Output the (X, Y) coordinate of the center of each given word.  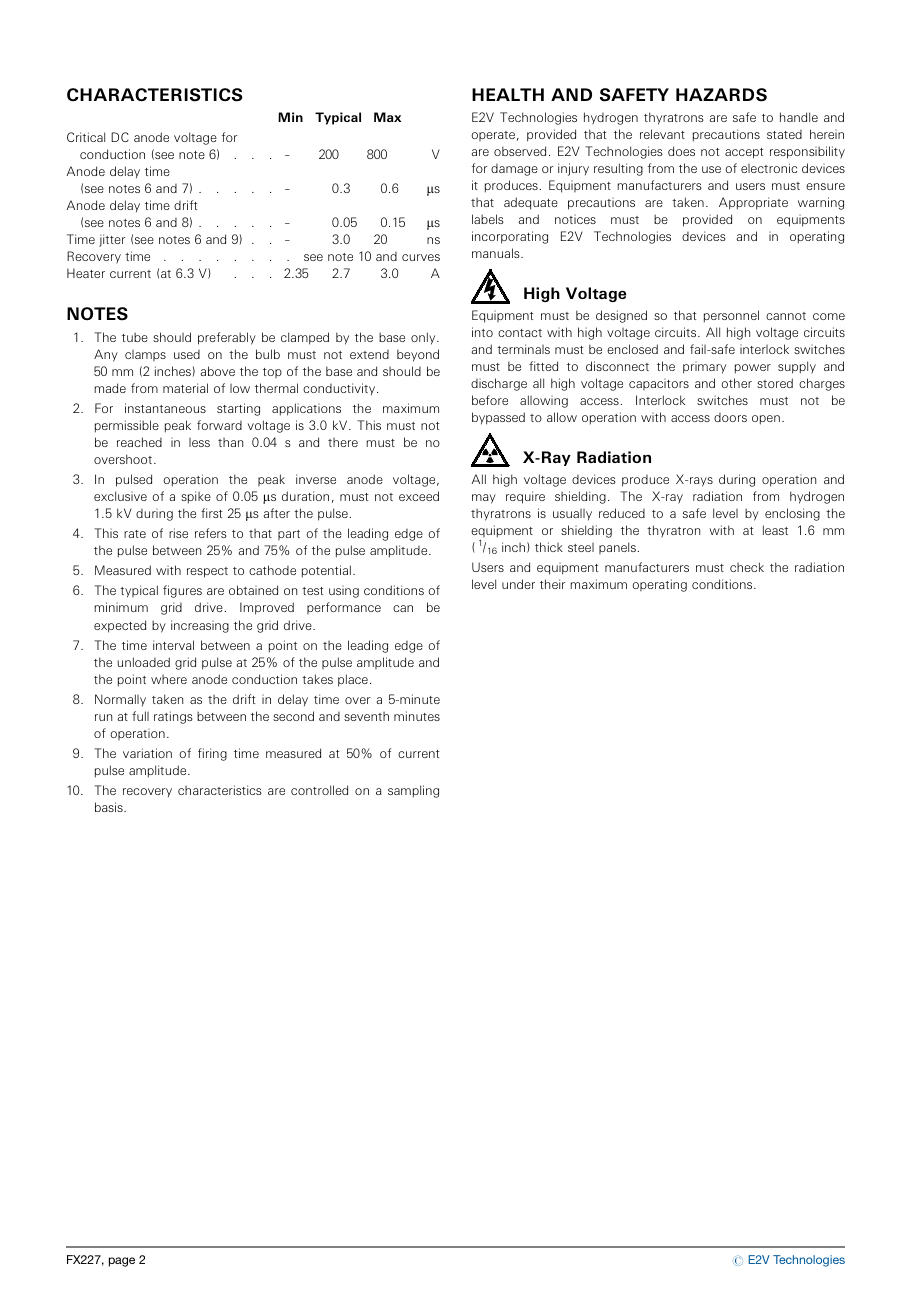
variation (147, 753)
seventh (366, 716)
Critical (86, 137)
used (187, 354)
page (122, 1262)
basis (110, 807)
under (518, 584)
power (753, 369)
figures (182, 591)
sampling (413, 791)
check (747, 567)
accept (744, 153)
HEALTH (508, 94)
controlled (319, 790)
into (482, 332)
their (553, 584)
